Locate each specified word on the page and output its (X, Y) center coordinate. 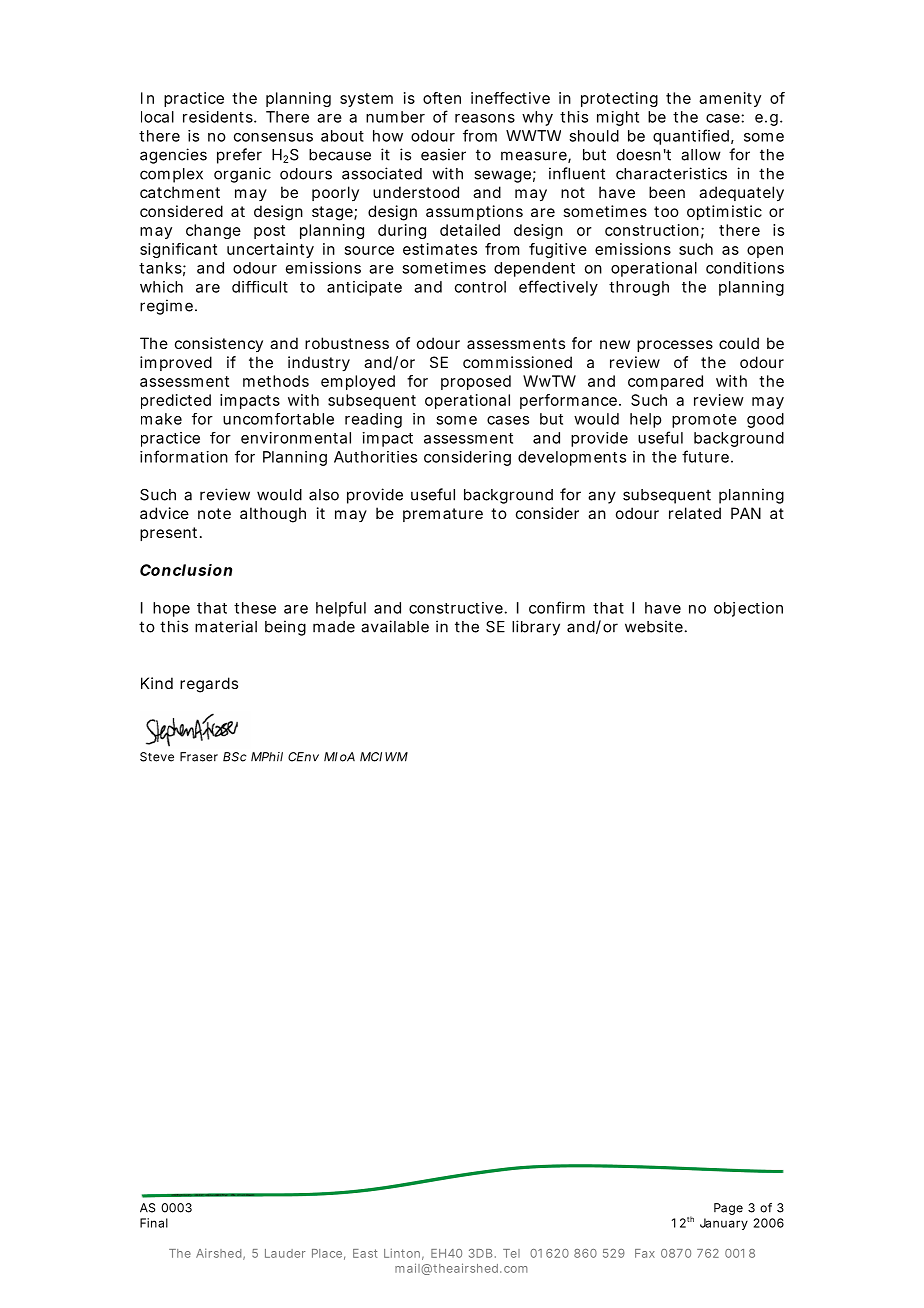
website (654, 626)
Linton (402, 1253)
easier (443, 154)
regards (209, 685)
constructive (456, 608)
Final (154, 1223)
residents (219, 117)
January (724, 1224)
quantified (691, 137)
